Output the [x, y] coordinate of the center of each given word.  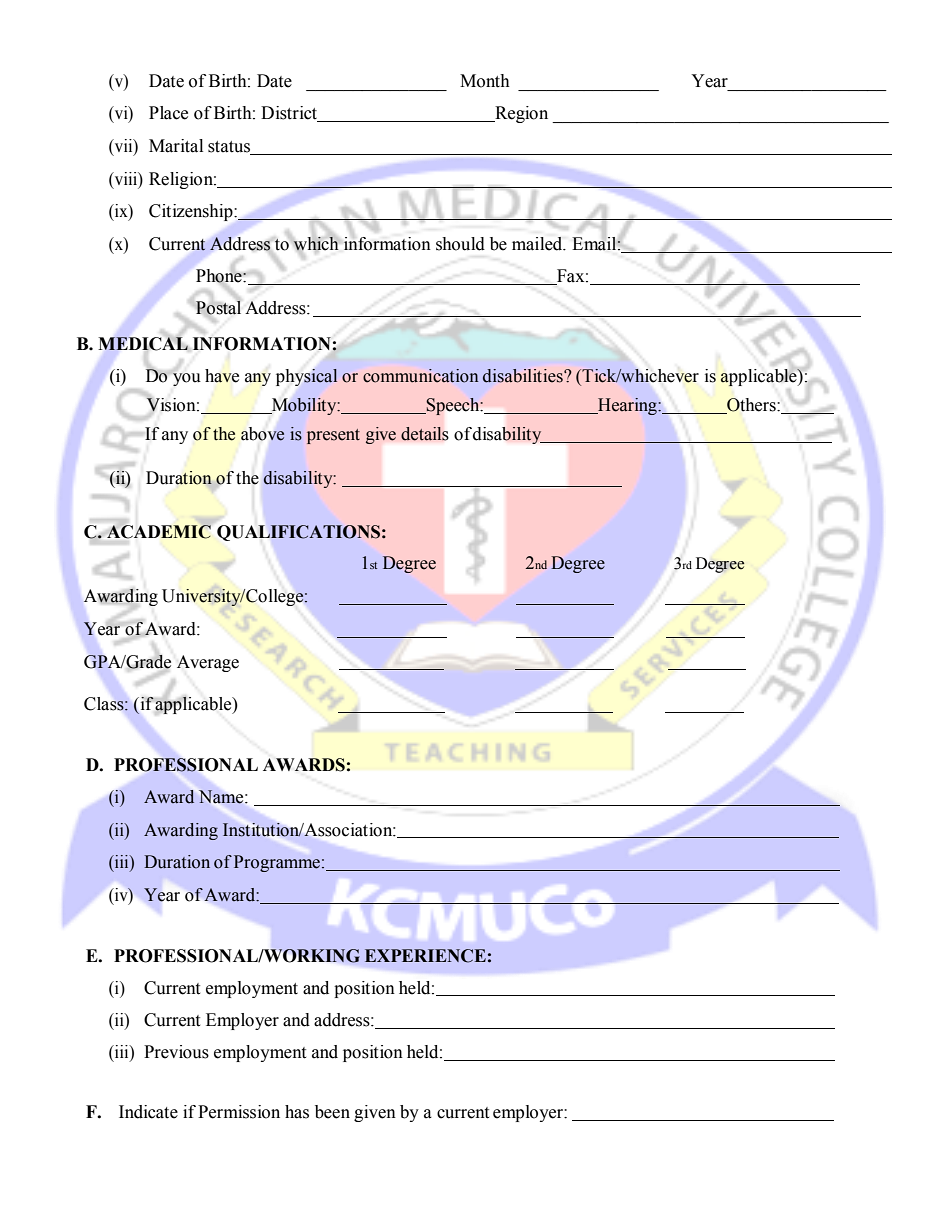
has [297, 1112]
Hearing [627, 406]
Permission [239, 1112]
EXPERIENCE [425, 956]
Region [520, 114]
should [460, 244]
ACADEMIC [159, 532]
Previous [176, 1052]
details [425, 434]
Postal [218, 307]
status [230, 148]
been [332, 1112]
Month [485, 81]
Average [208, 663]
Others [751, 406]
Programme [277, 863]
